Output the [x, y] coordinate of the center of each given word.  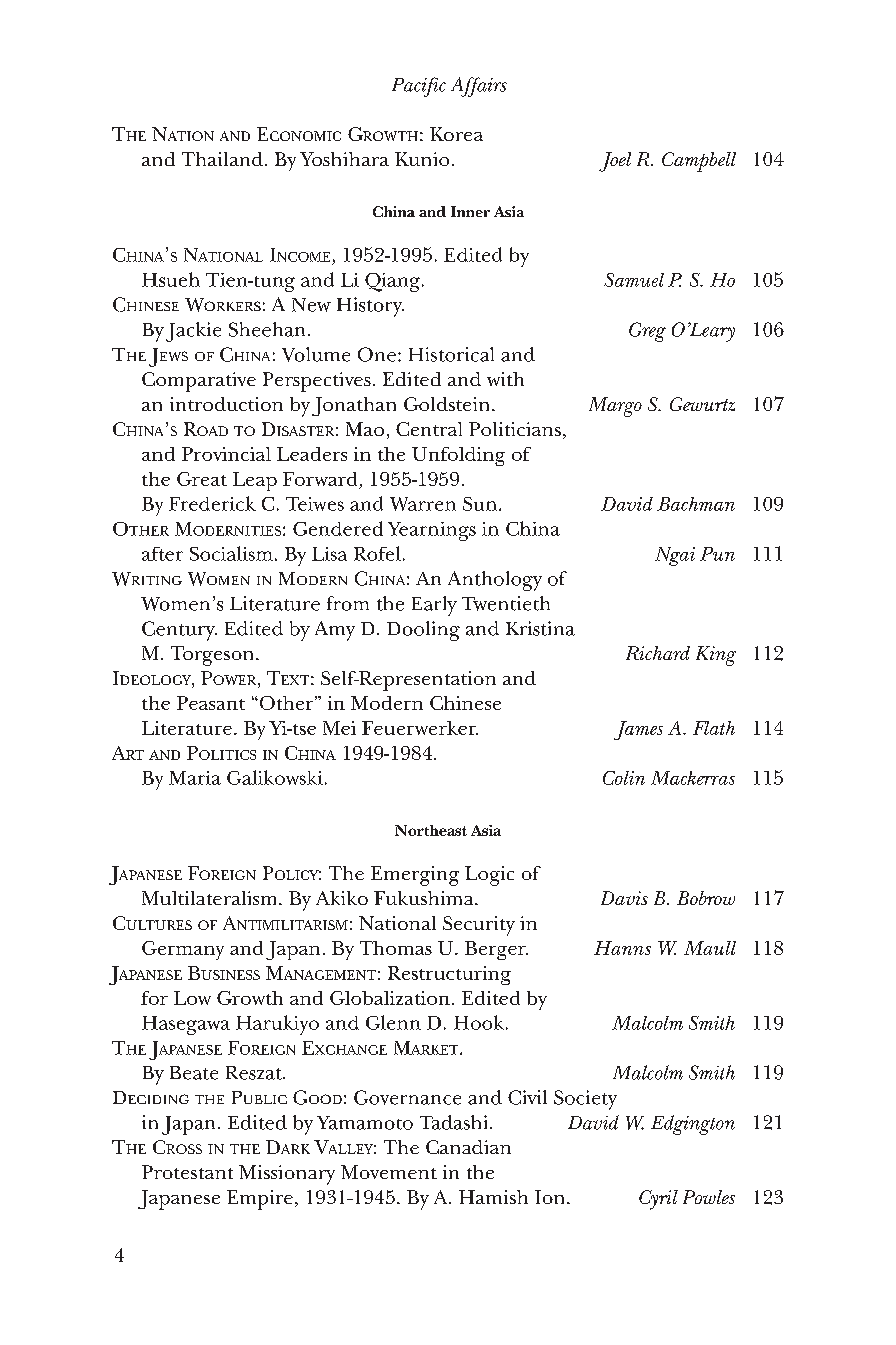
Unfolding [458, 456]
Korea [456, 134]
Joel [615, 162]
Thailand [222, 159]
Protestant [187, 1172]
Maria [195, 778]
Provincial [226, 454]
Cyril [658, 1200]
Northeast [431, 830]
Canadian [468, 1147]
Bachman [696, 504]
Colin [624, 778]
